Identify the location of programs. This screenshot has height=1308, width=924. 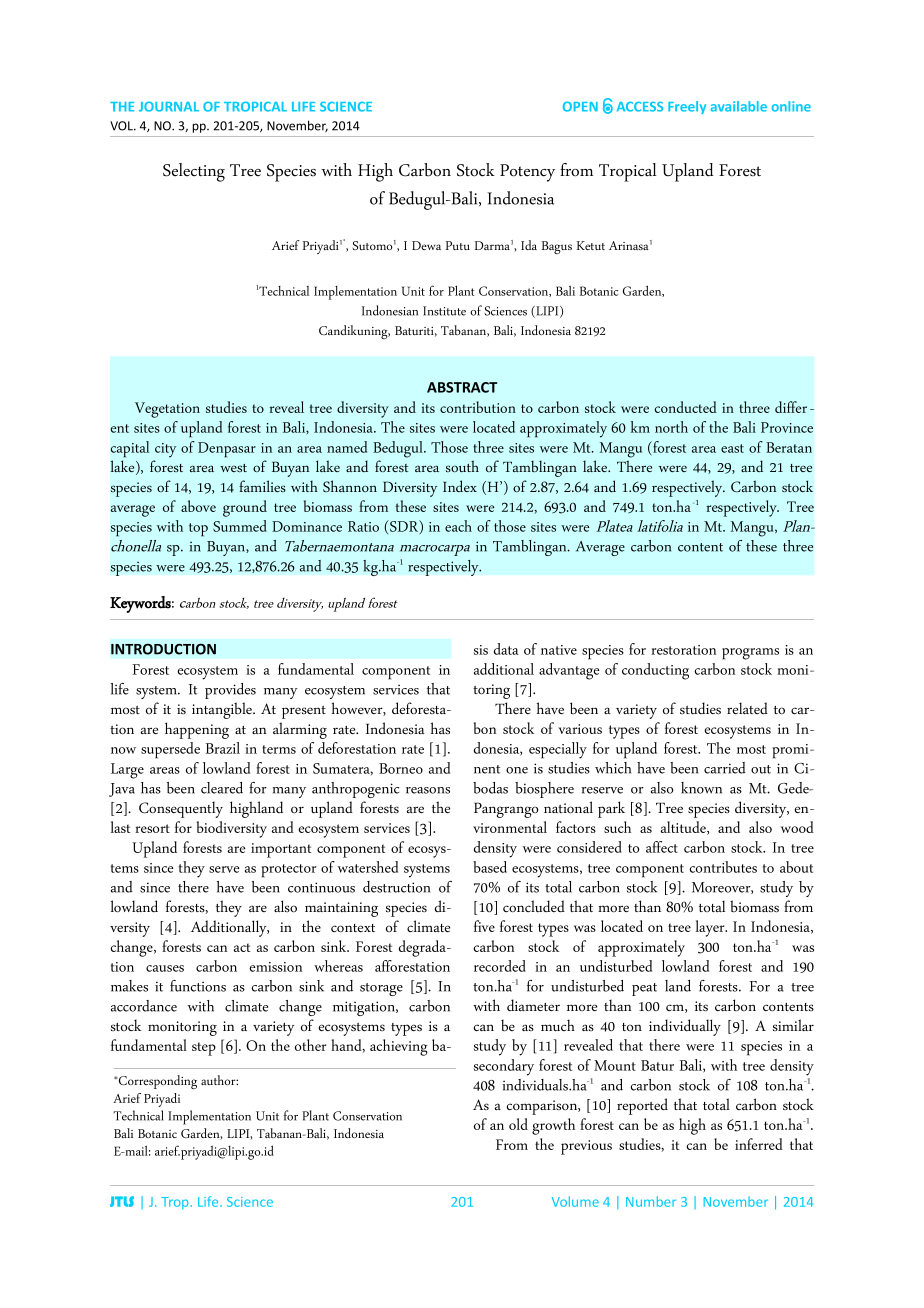
(750, 654).
